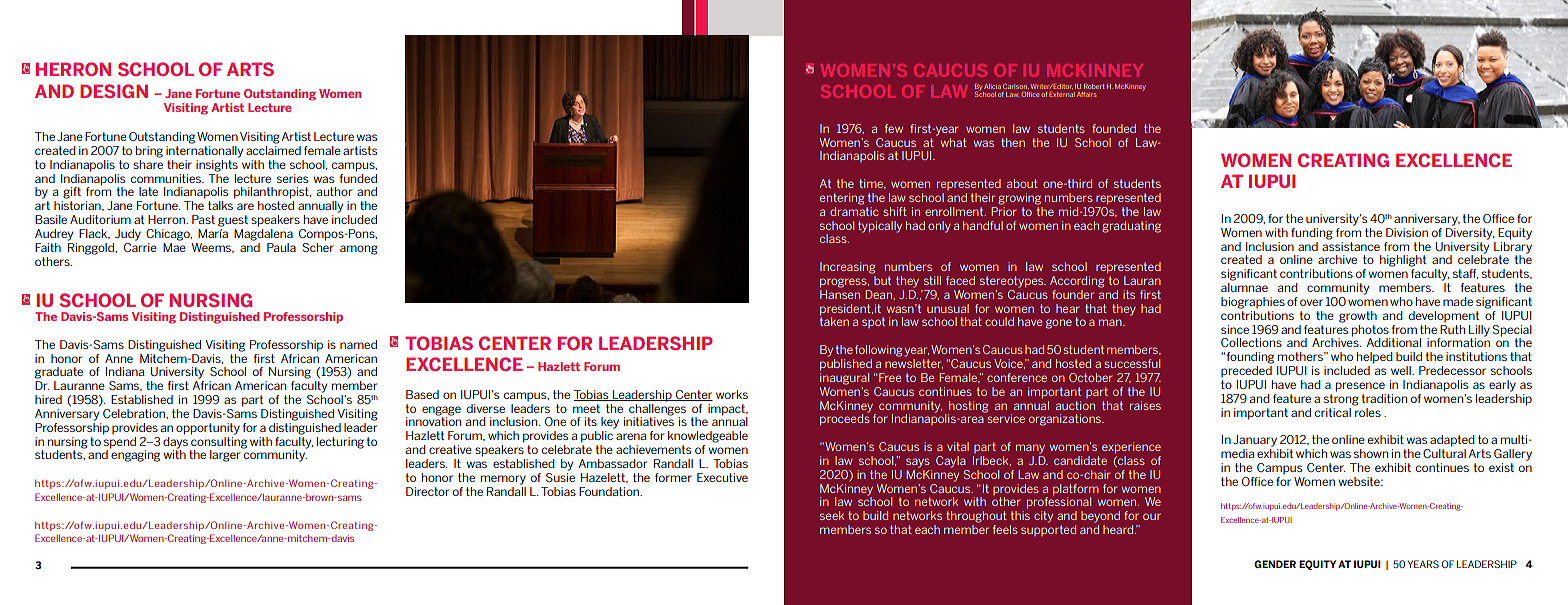 This screenshot has width=1568, height=605. Describe the element at coordinates (427, 491) in the screenshot. I see `Director` at that location.
